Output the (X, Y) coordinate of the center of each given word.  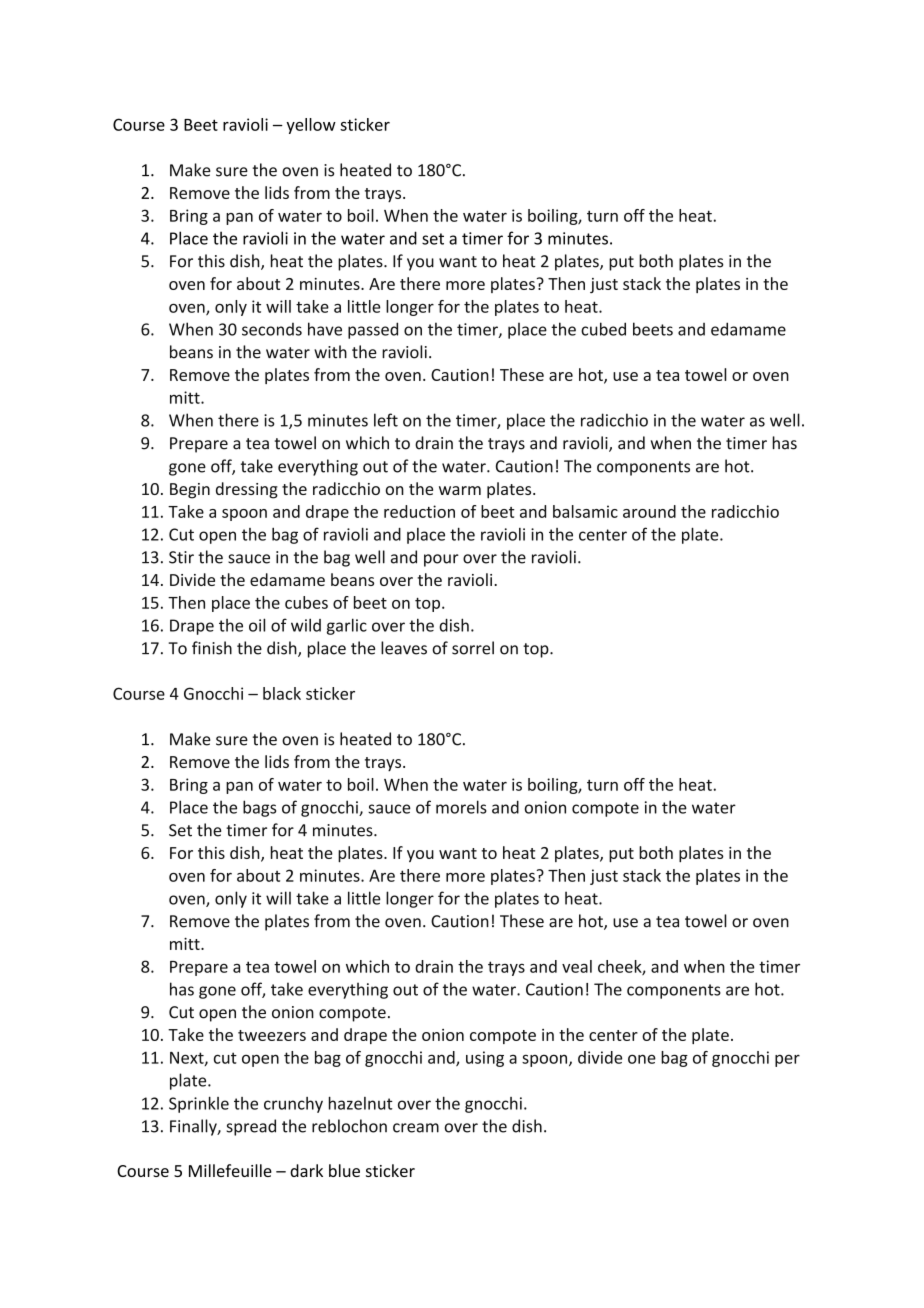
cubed (603, 329)
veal (577, 966)
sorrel (473, 648)
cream (416, 1128)
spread (251, 1127)
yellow (311, 126)
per (787, 1060)
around (649, 511)
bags (259, 808)
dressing (247, 490)
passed (373, 330)
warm (460, 490)
